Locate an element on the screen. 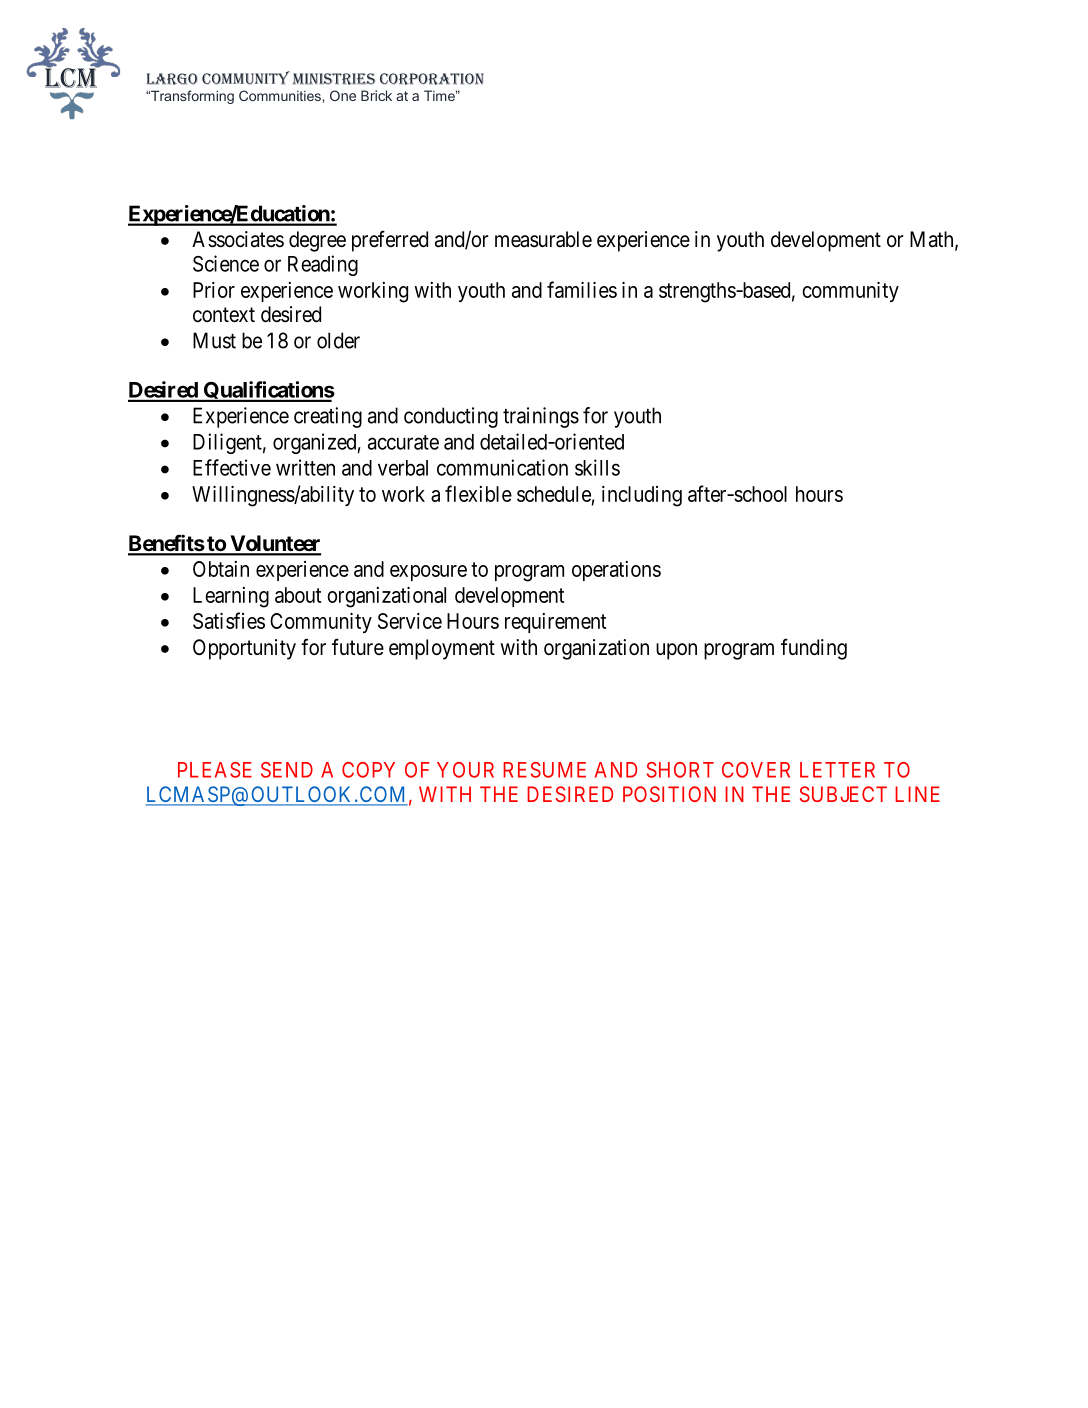  Effective is located at coordinates (232, 467).
